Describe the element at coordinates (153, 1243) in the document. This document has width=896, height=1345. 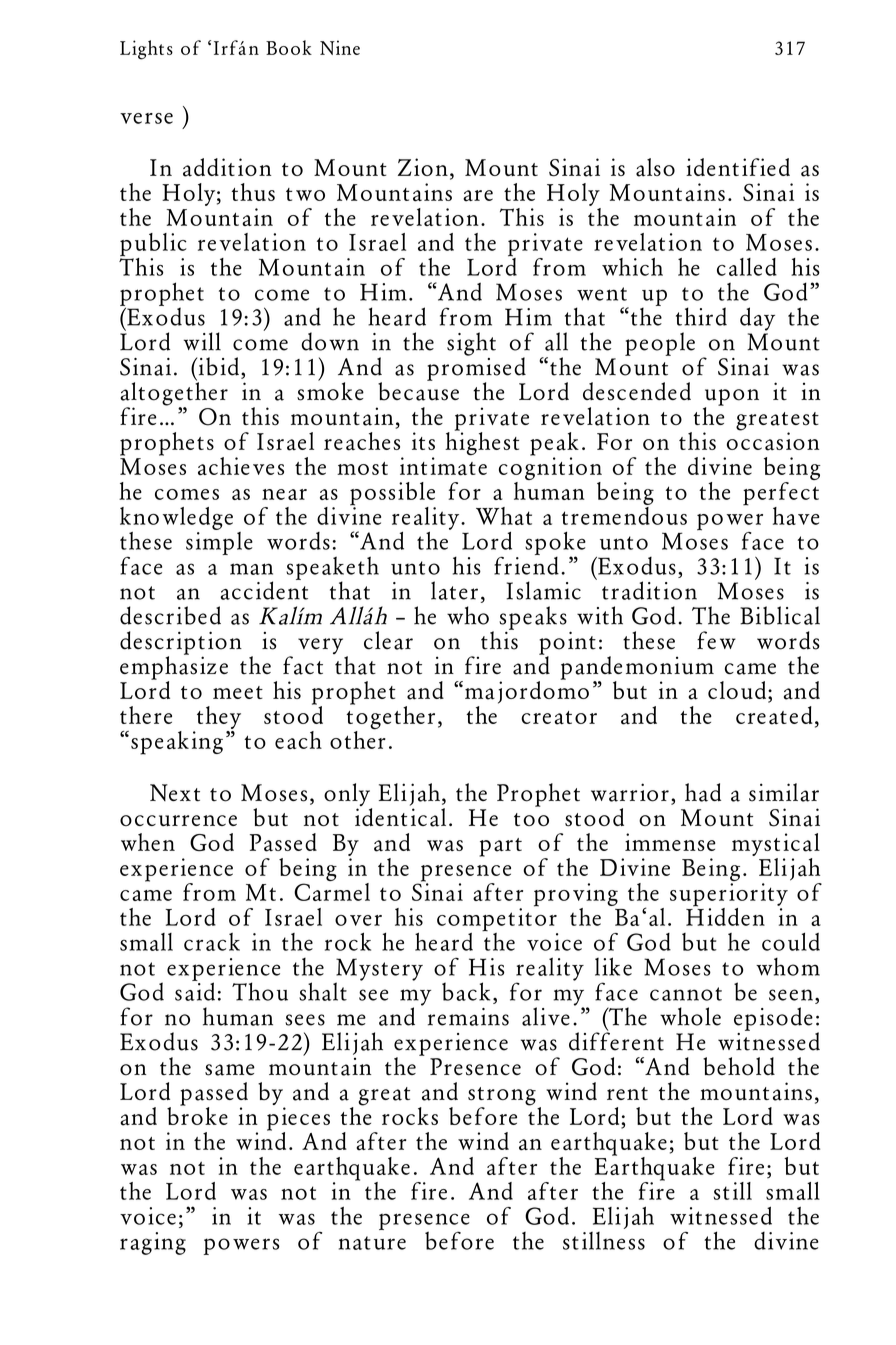
I see `raging` at that location.
